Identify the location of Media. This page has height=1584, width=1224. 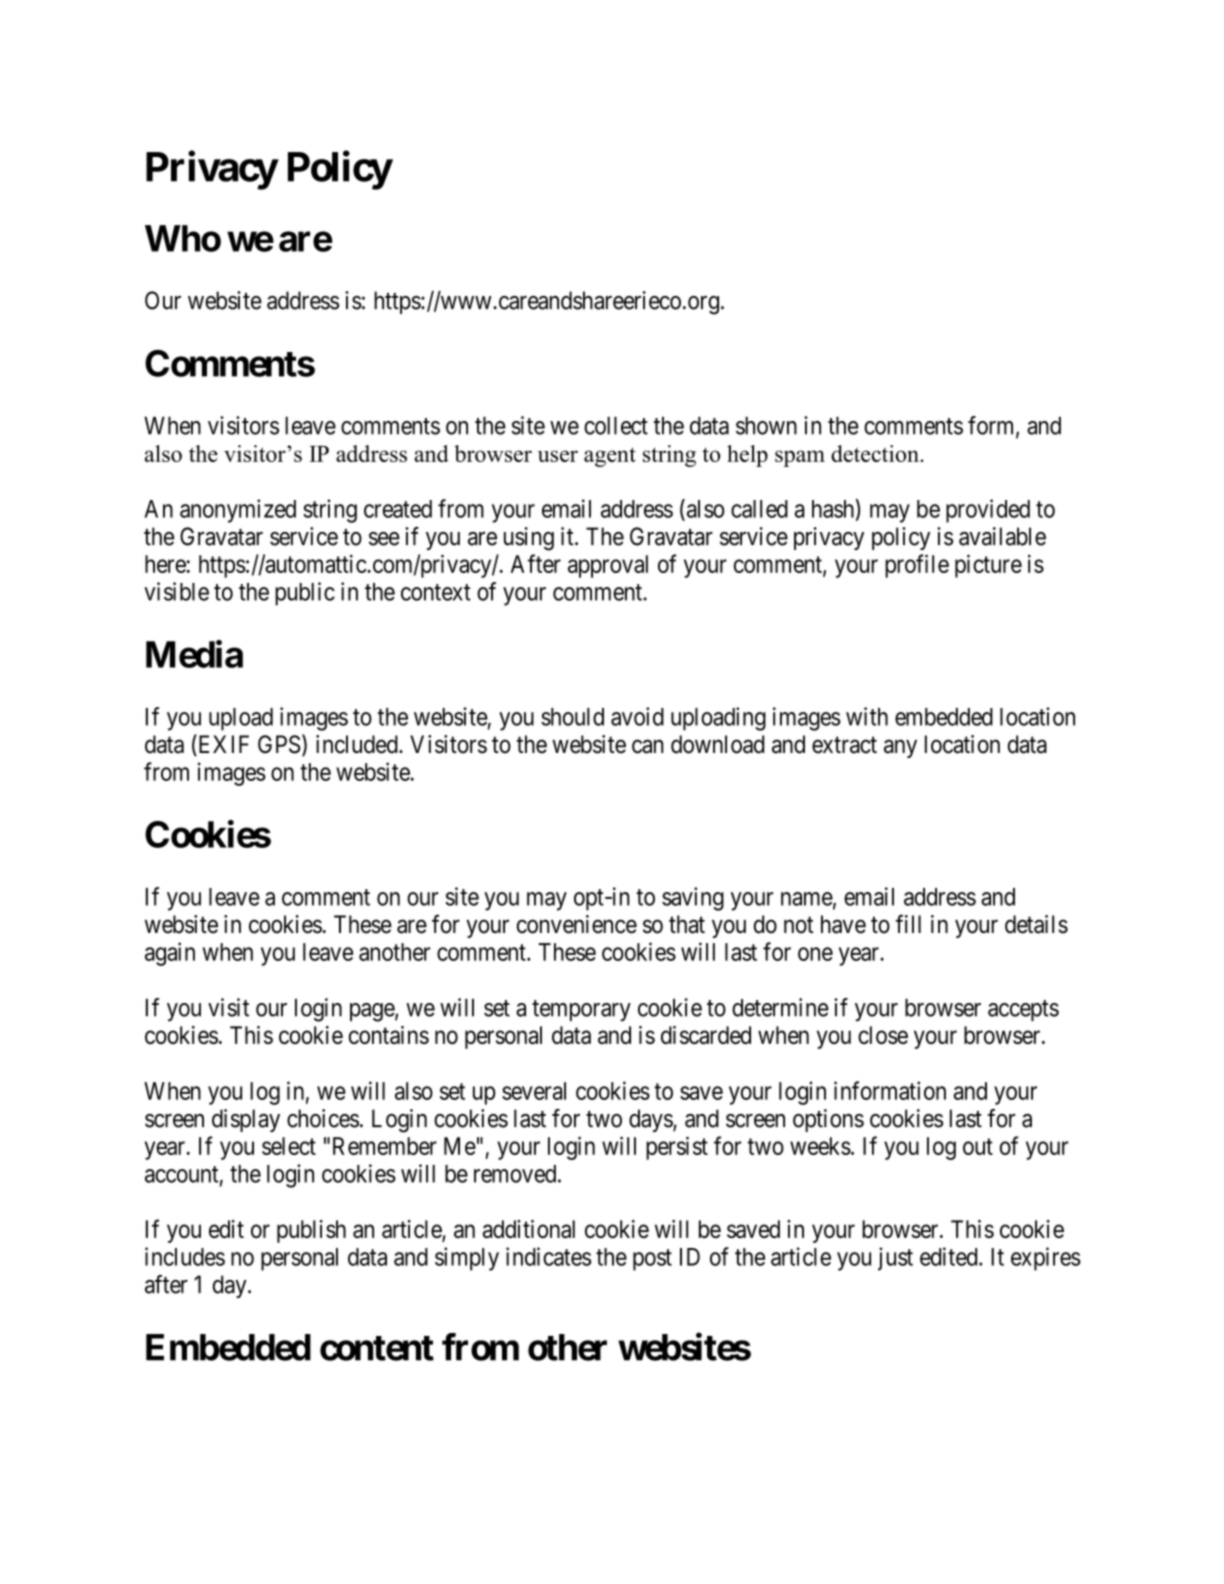
(194, 654).
